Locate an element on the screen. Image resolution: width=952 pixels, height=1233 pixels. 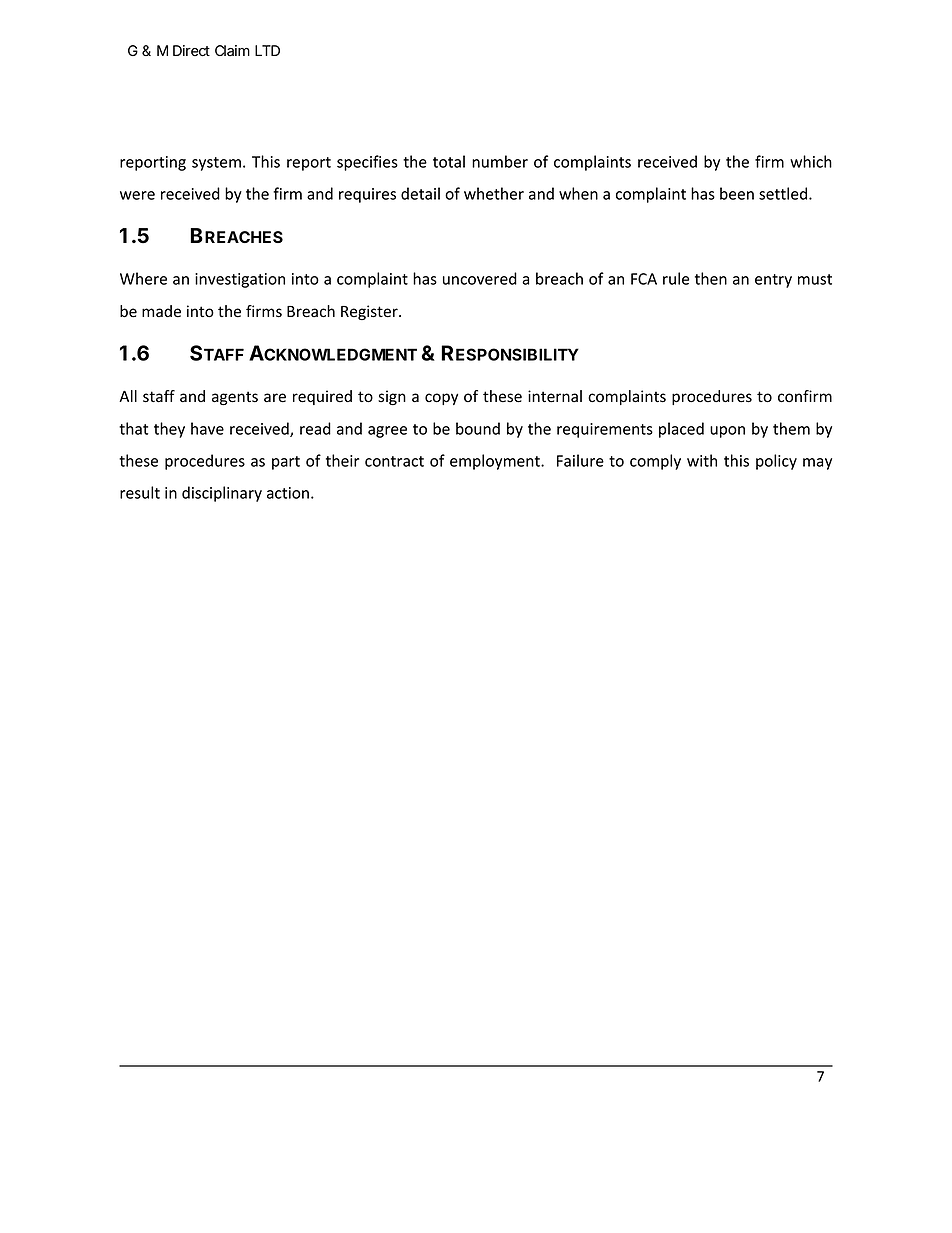
investigation is located at coordinates (240, 280).
